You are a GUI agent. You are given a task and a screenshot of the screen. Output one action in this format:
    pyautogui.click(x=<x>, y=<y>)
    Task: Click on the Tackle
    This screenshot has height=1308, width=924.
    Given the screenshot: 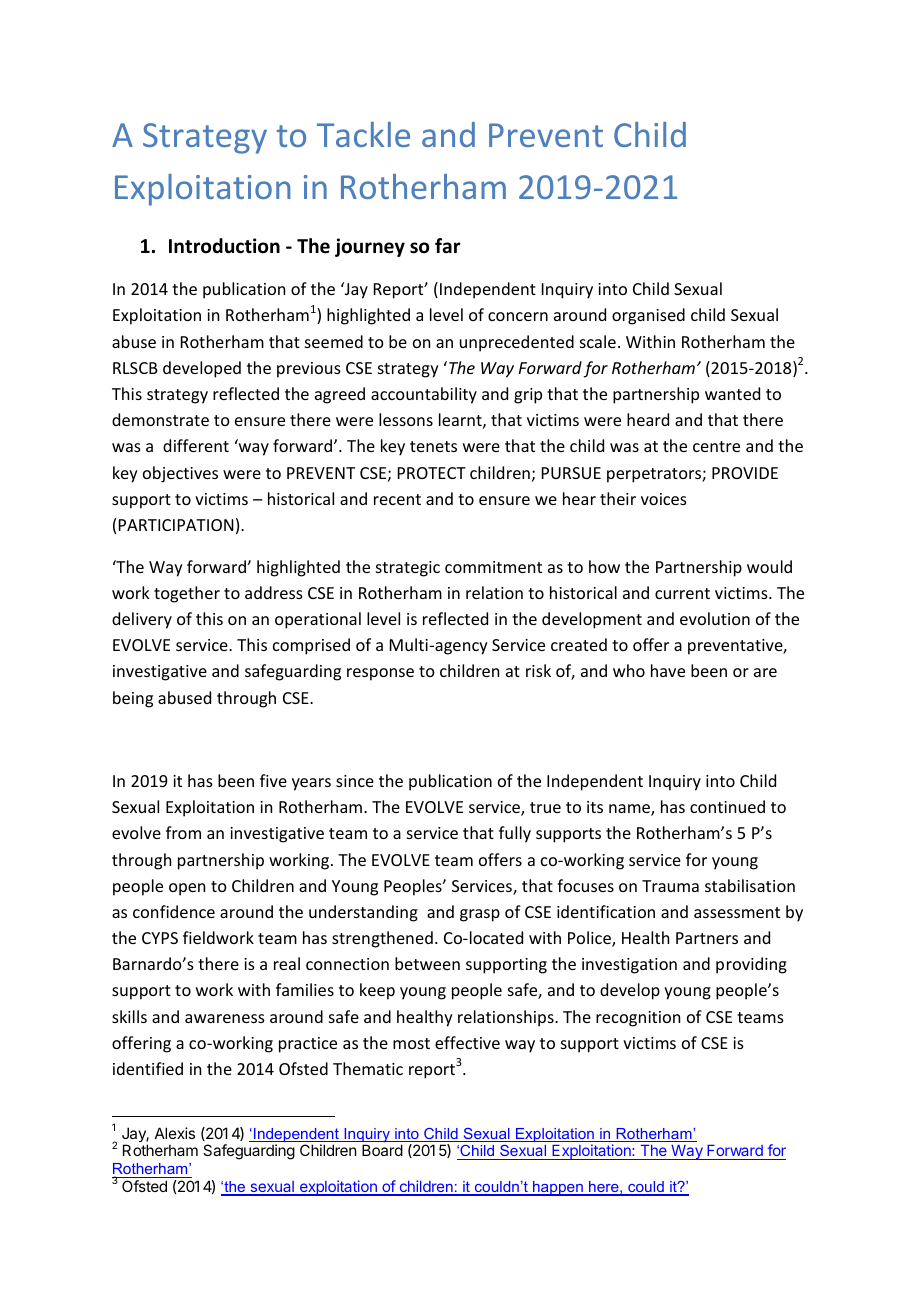 What is the action you would take?
    pyautogui.click(x=363, y=134)
